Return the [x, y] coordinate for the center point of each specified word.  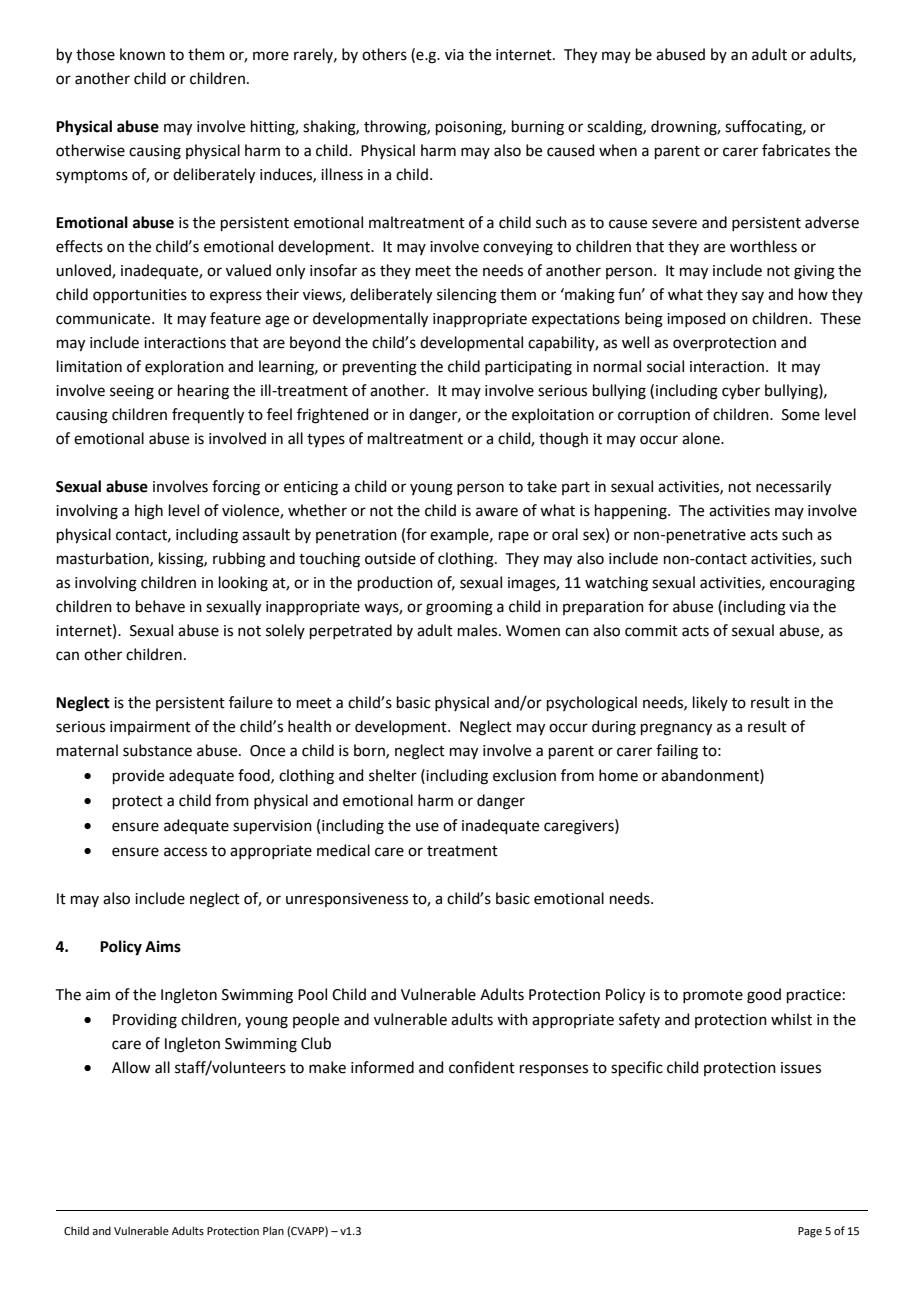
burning [538, 128]
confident [482, 1067]
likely [710, 703]
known [142, 54]
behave [160, 606]
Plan [273, 1230]
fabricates [796, 150]
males [479, 630]
